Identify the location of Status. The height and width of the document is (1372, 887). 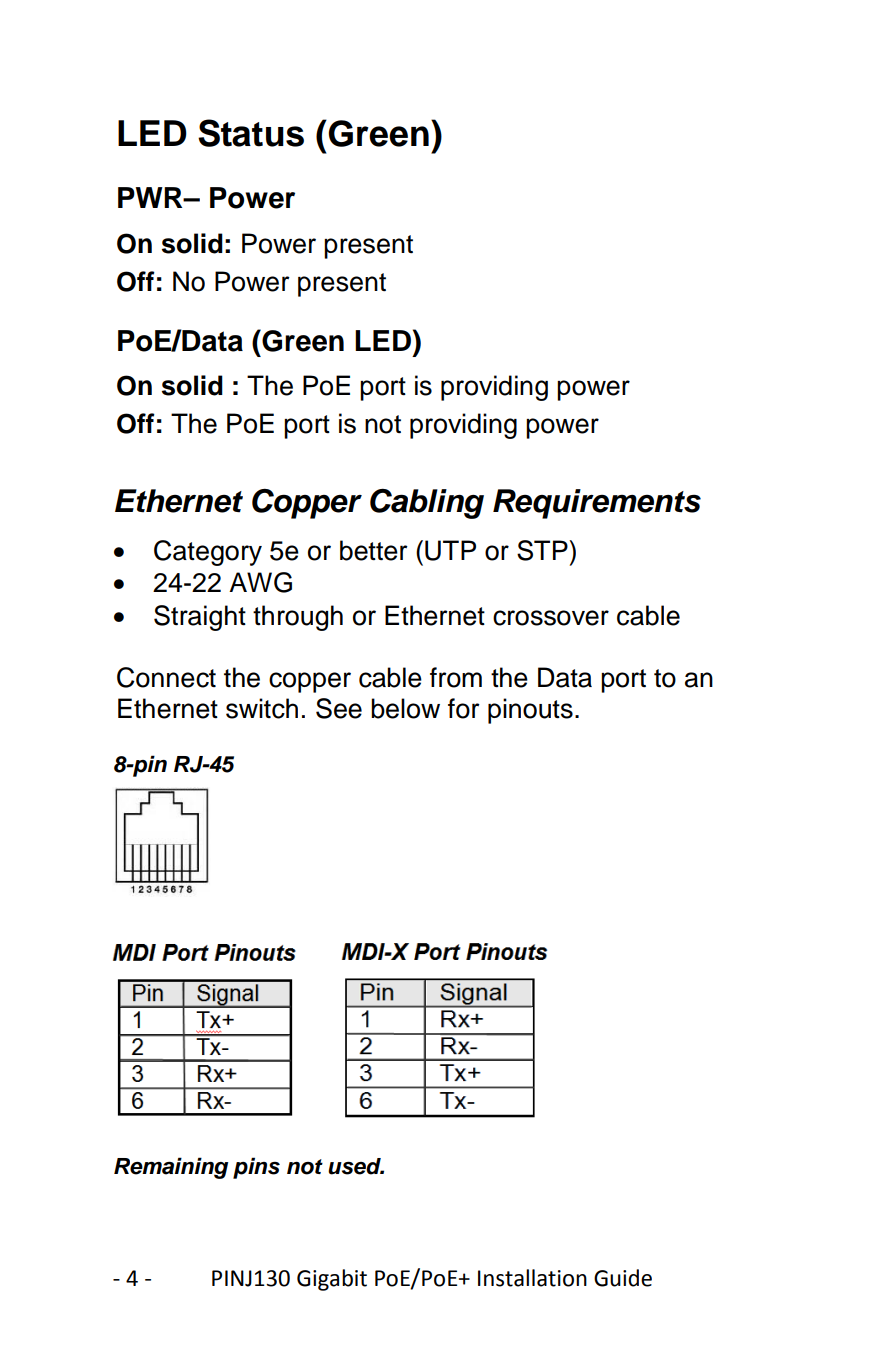
(251, 133).
